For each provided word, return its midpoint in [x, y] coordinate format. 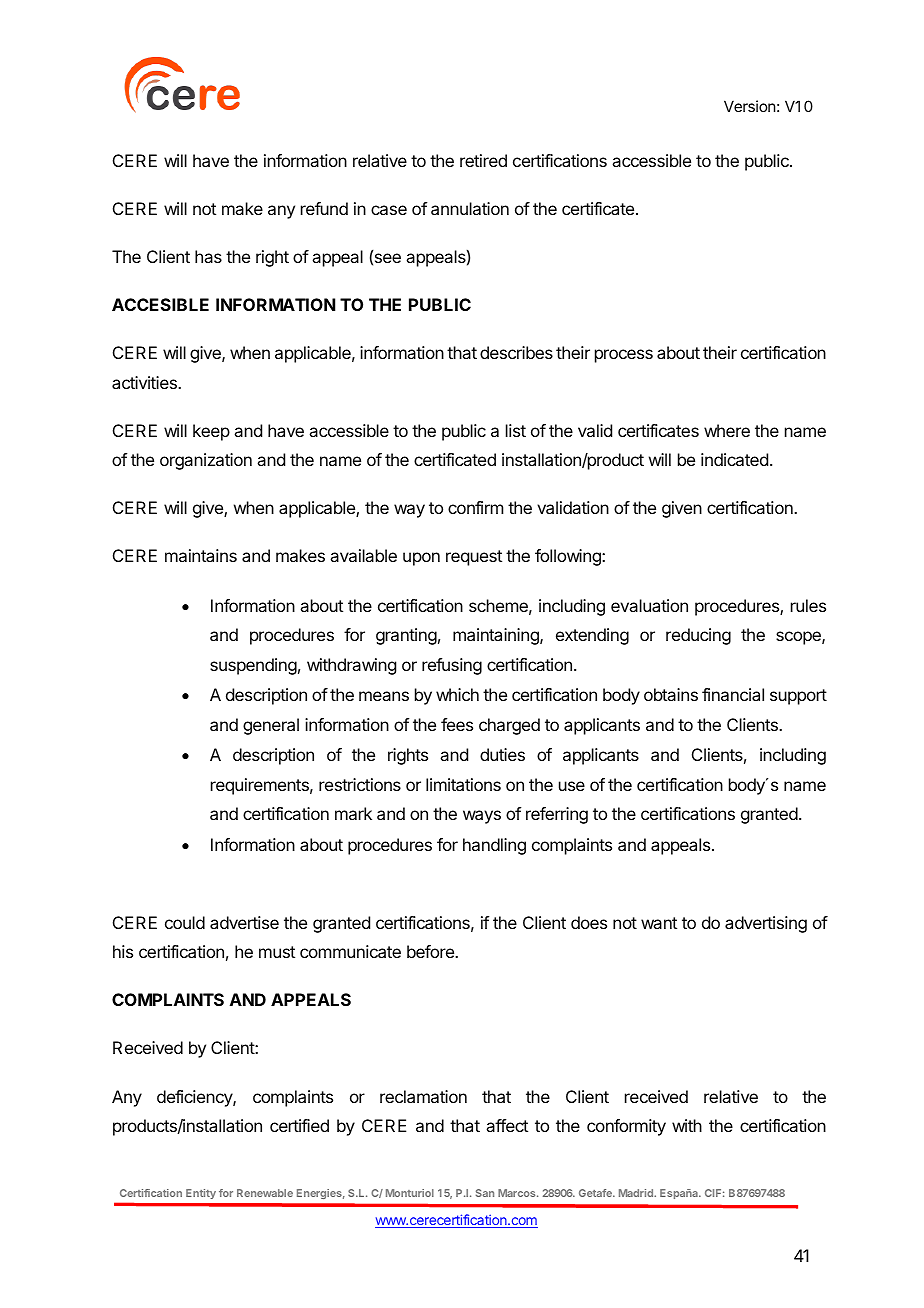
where [727, 430]
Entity [201, 1194]
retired [483, 160]
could [185, 922]
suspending [253, 666]
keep [211, 432]
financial [733, 694]
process [624, 356]
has [208, 256]
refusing [452, 666]
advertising [766, 924]
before [431, 951]
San [485, 1193]
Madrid [637, 1193]
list [516, 430]
